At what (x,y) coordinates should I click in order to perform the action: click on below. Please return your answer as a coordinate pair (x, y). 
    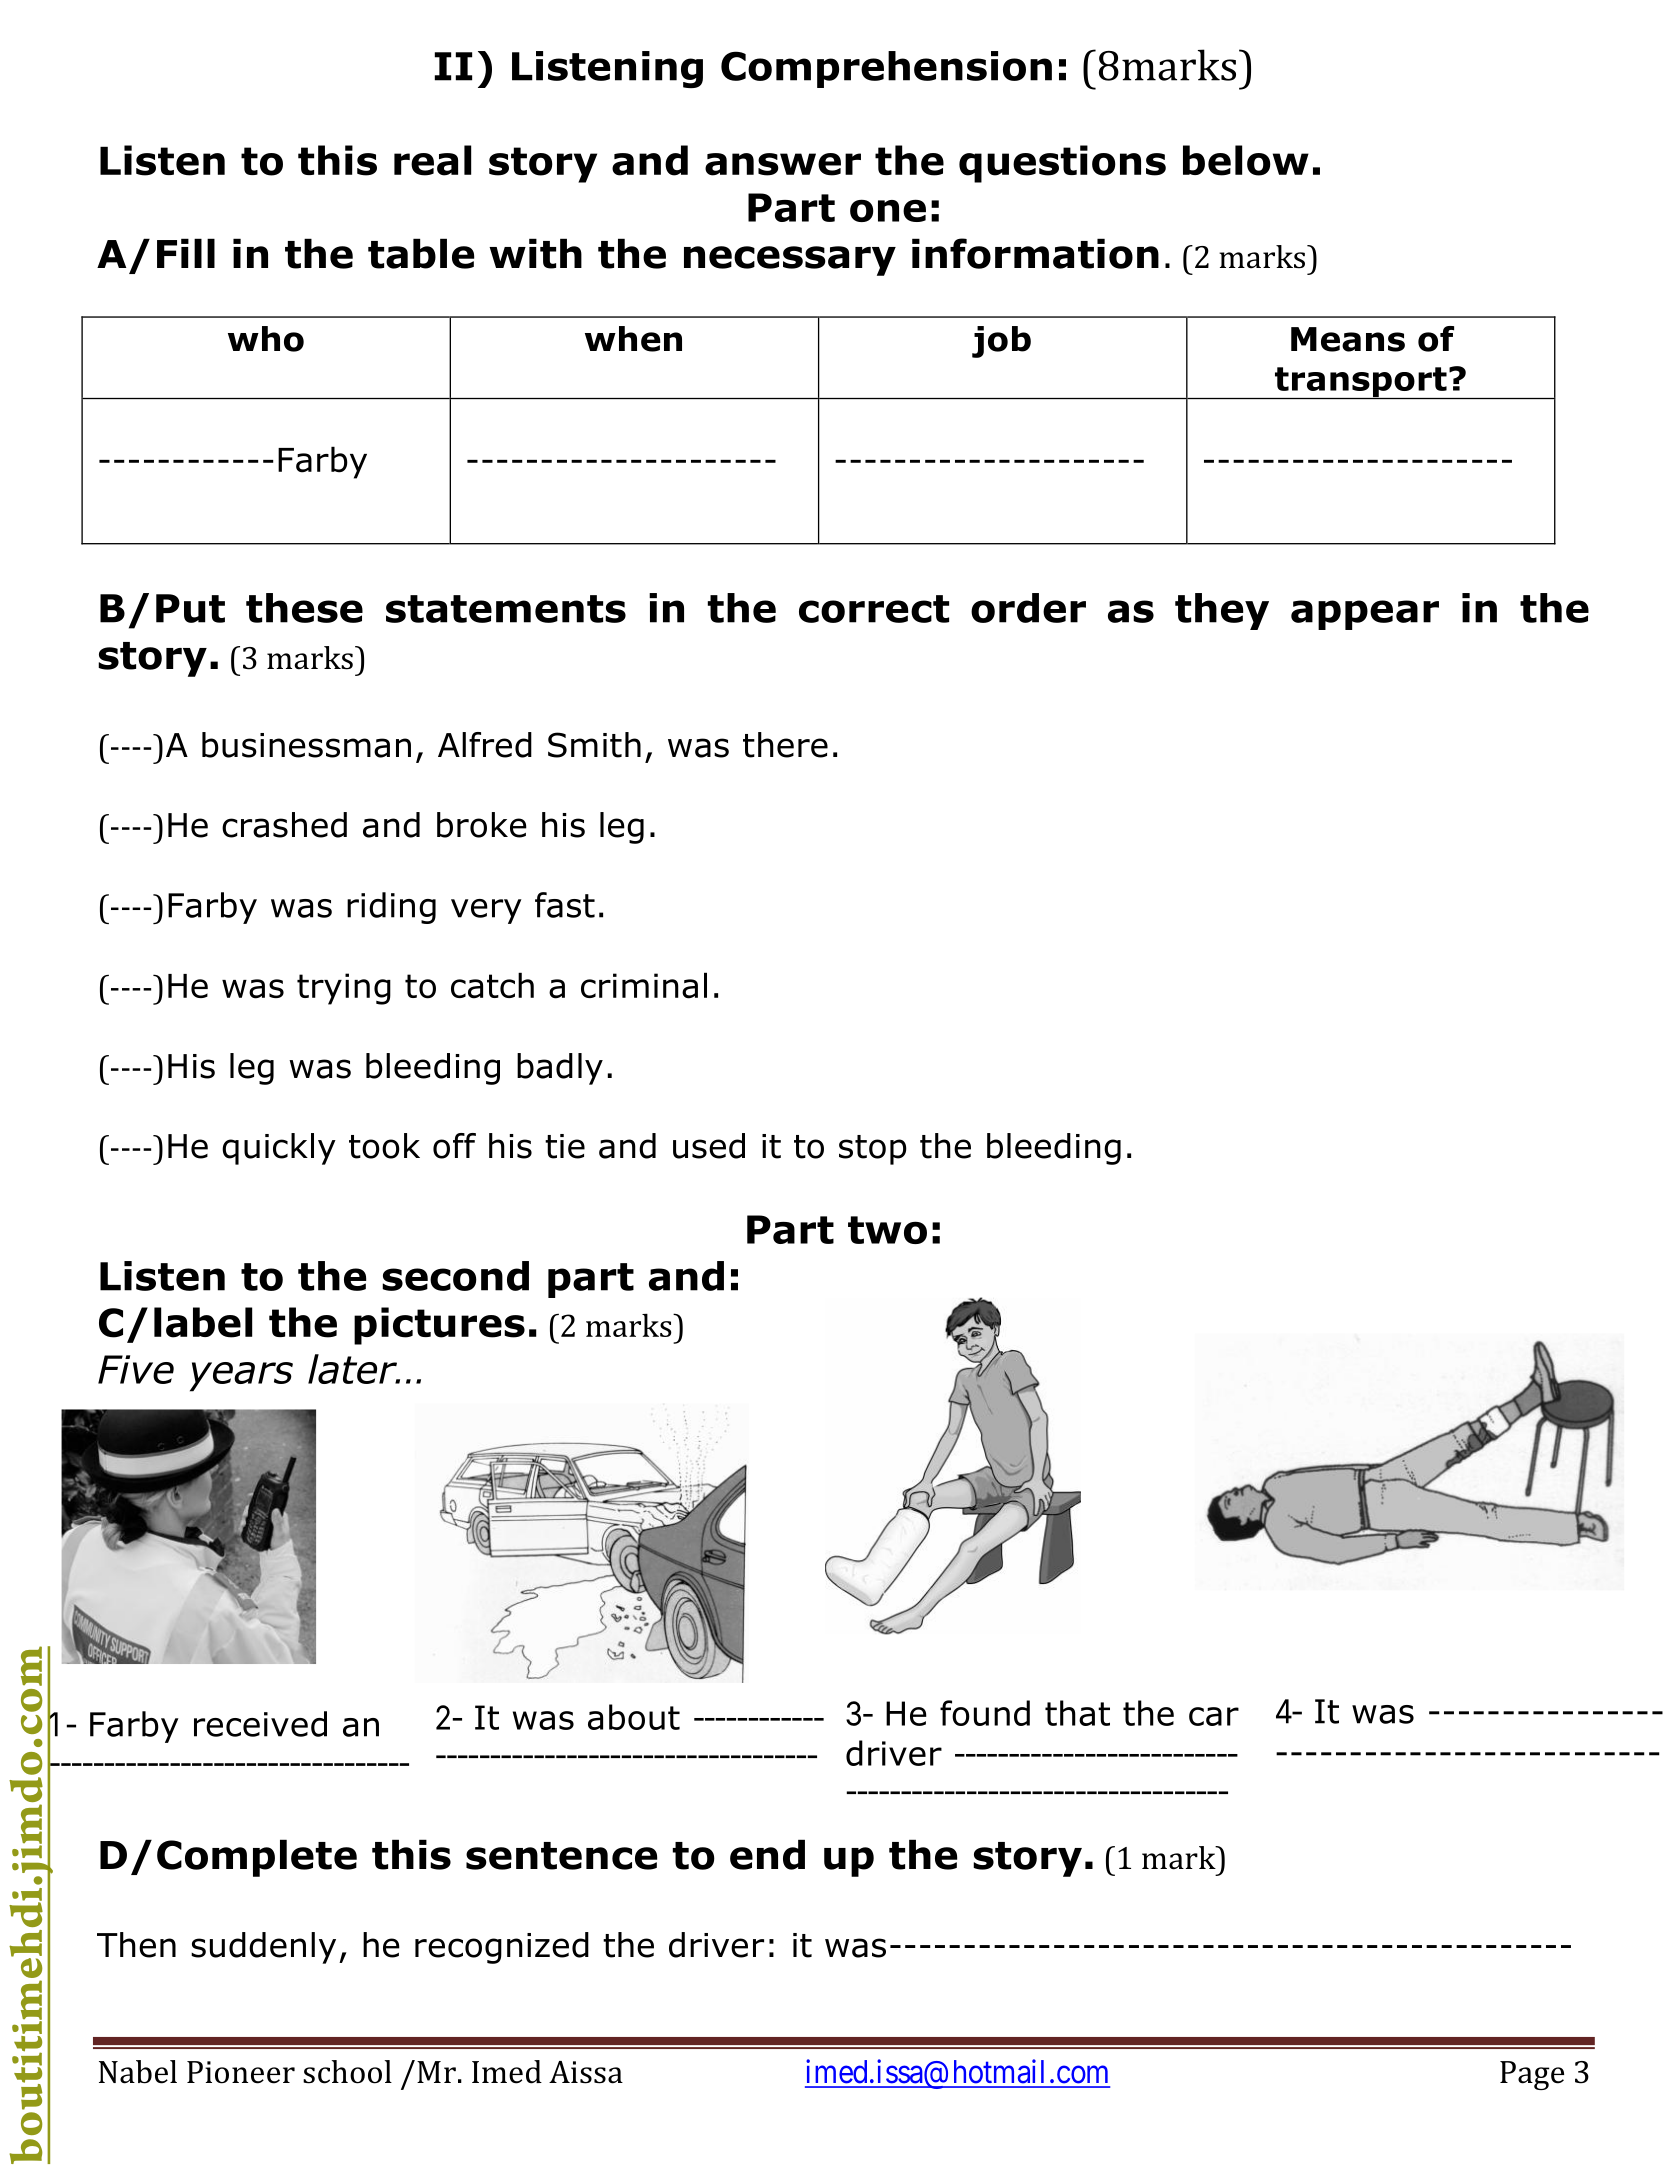
    Looking at the image, I should click on (1246, 160).
